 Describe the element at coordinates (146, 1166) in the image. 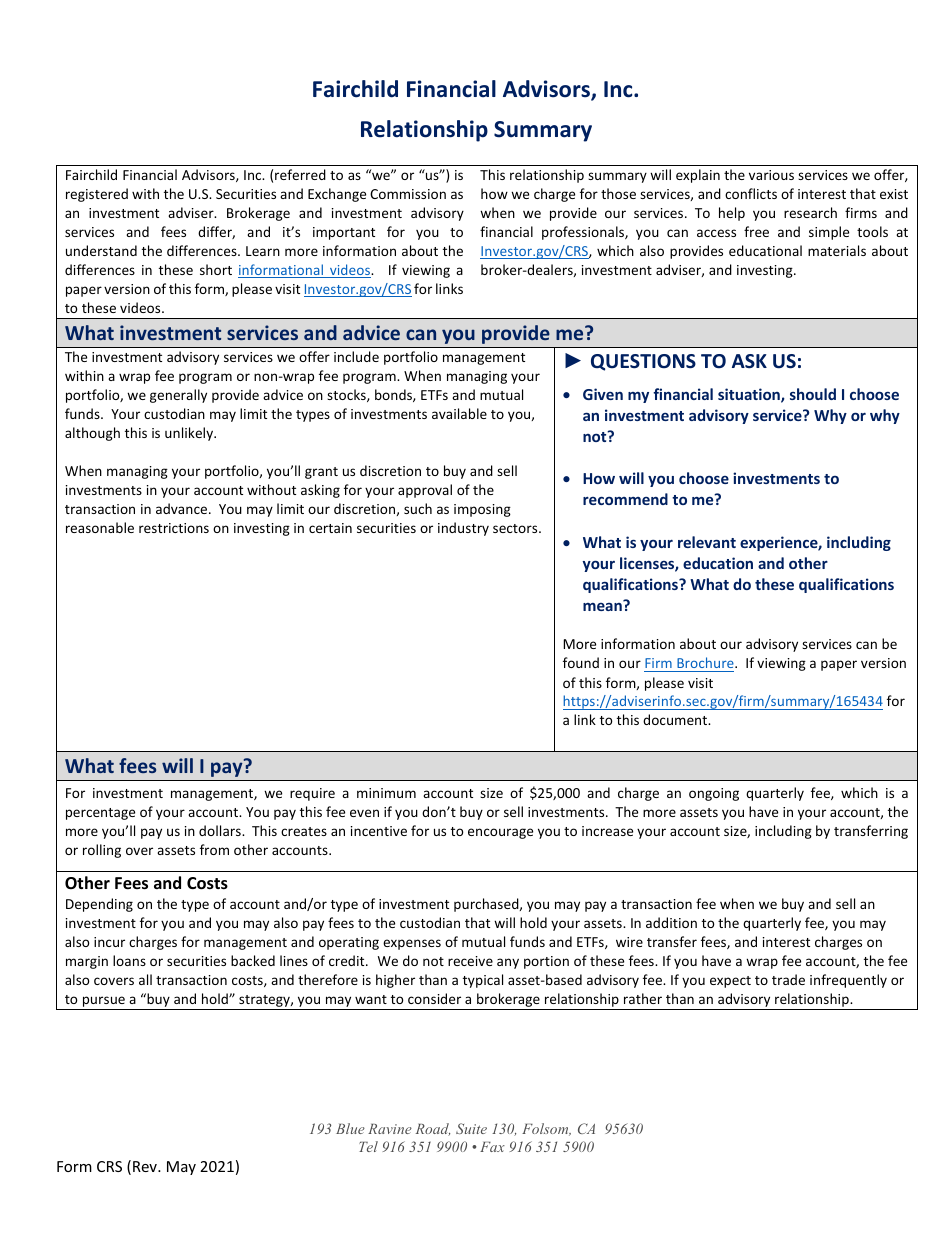

I see `Rev` at that location.
